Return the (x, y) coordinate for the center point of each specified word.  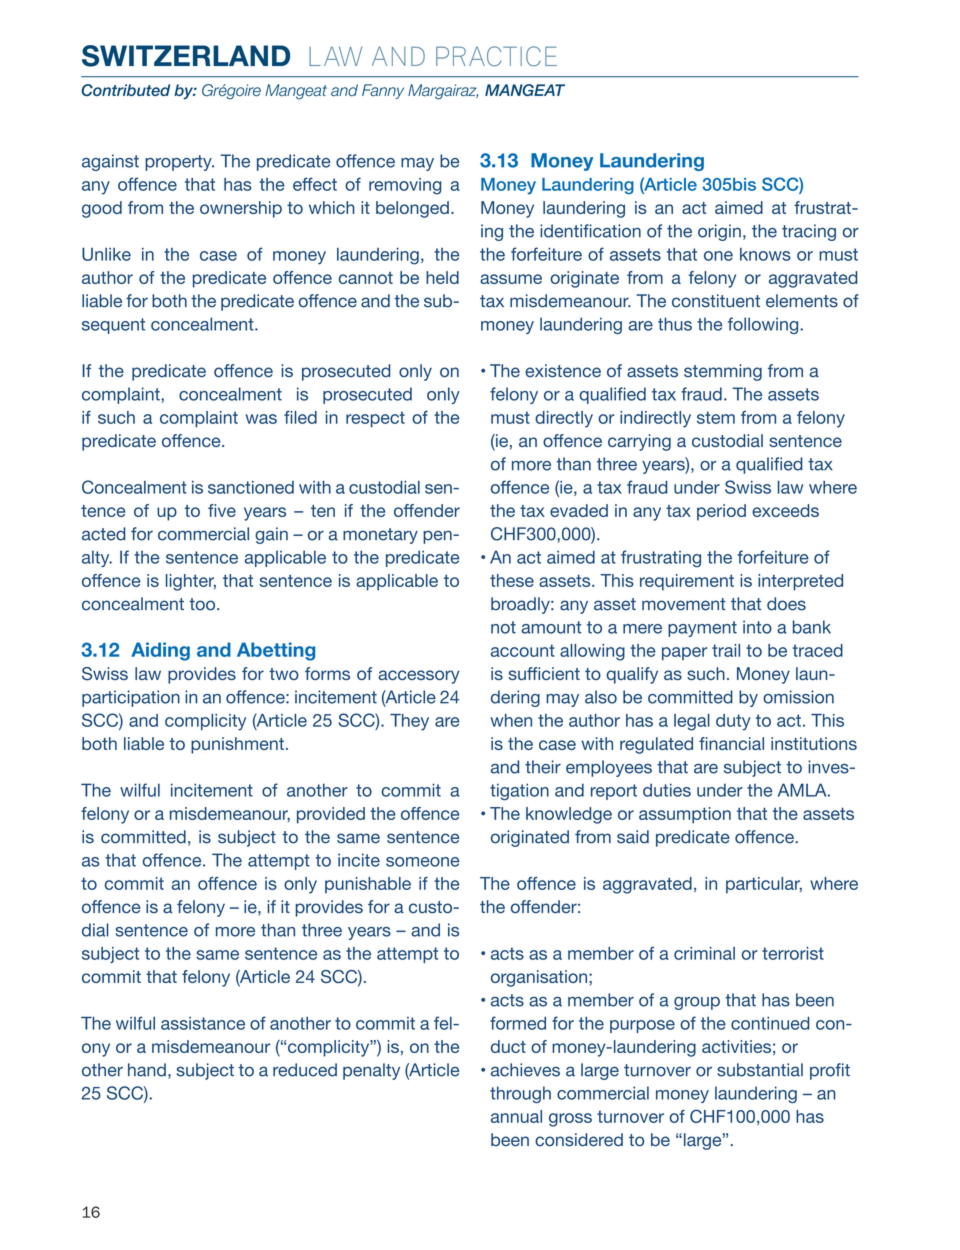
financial (731, 743)
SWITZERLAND (186, 56)
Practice (496, 56)
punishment (237, 745)
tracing (809, 232)
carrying (639, 442)
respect (375, 419)
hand (147, 1070)
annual (516, 1116)
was (261, 419)
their (543, 767)
